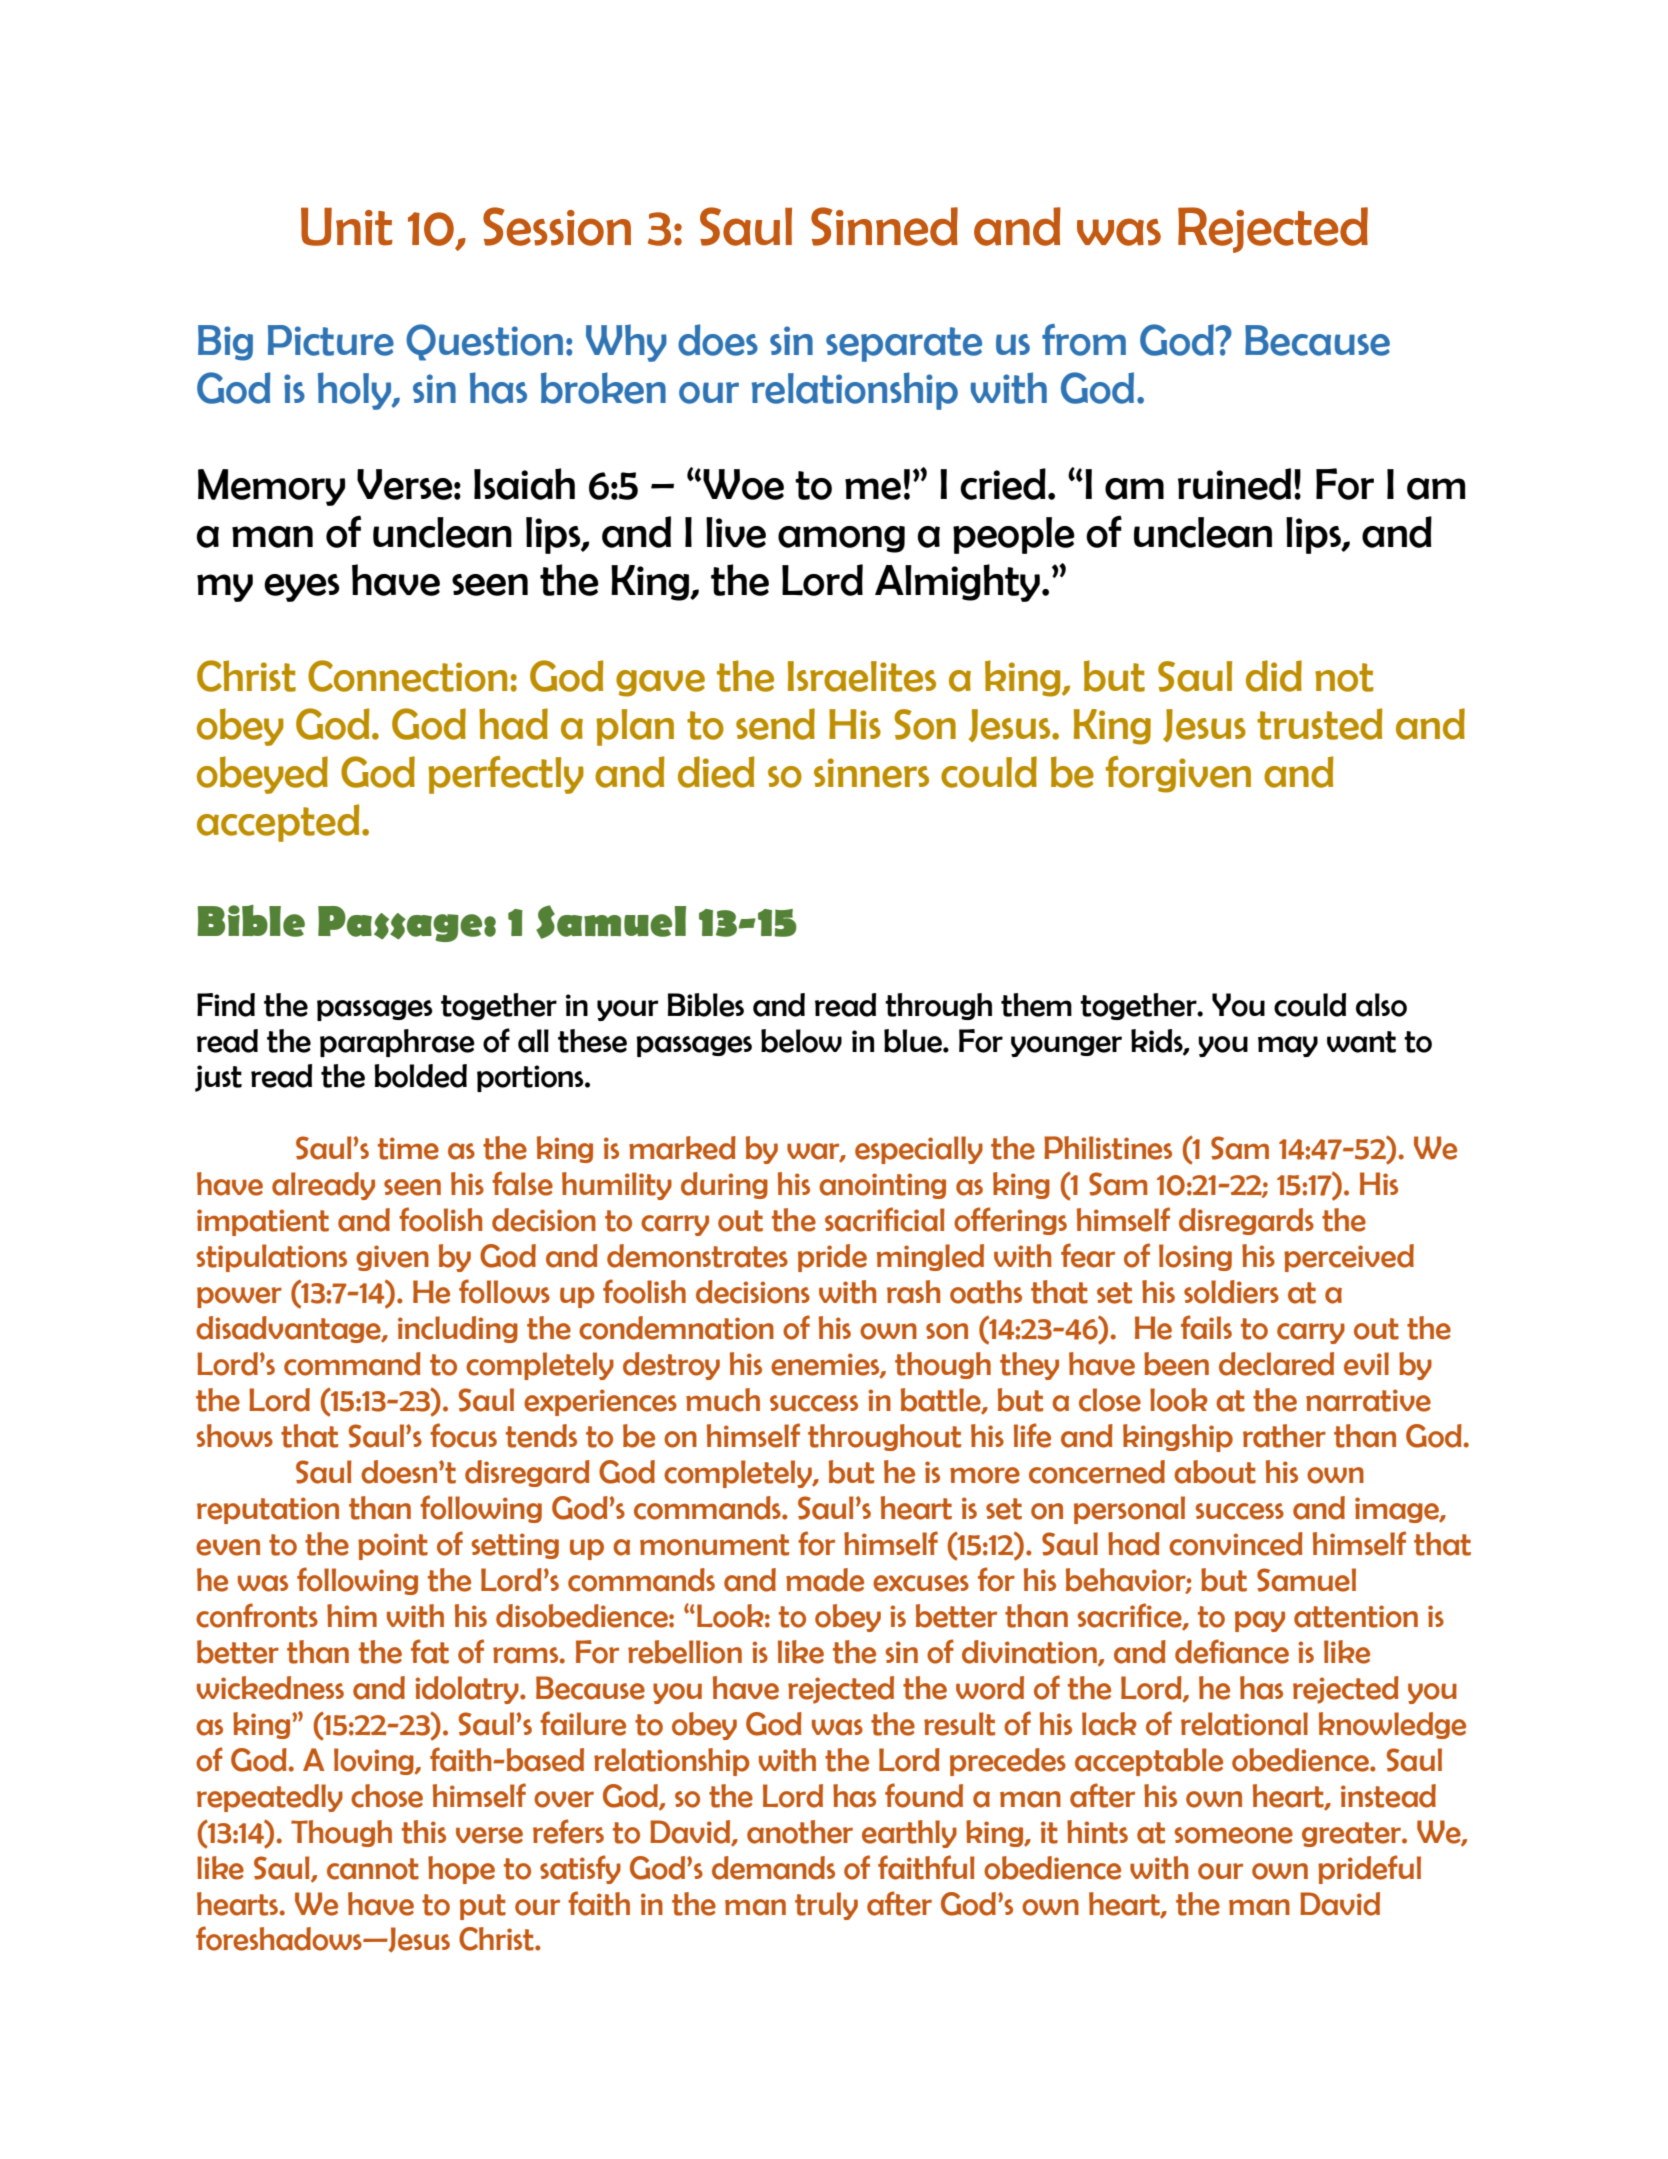  What do you see at coordinates (278, 823) in the document?
I see `accepted` at bounding box center [278, 823].
